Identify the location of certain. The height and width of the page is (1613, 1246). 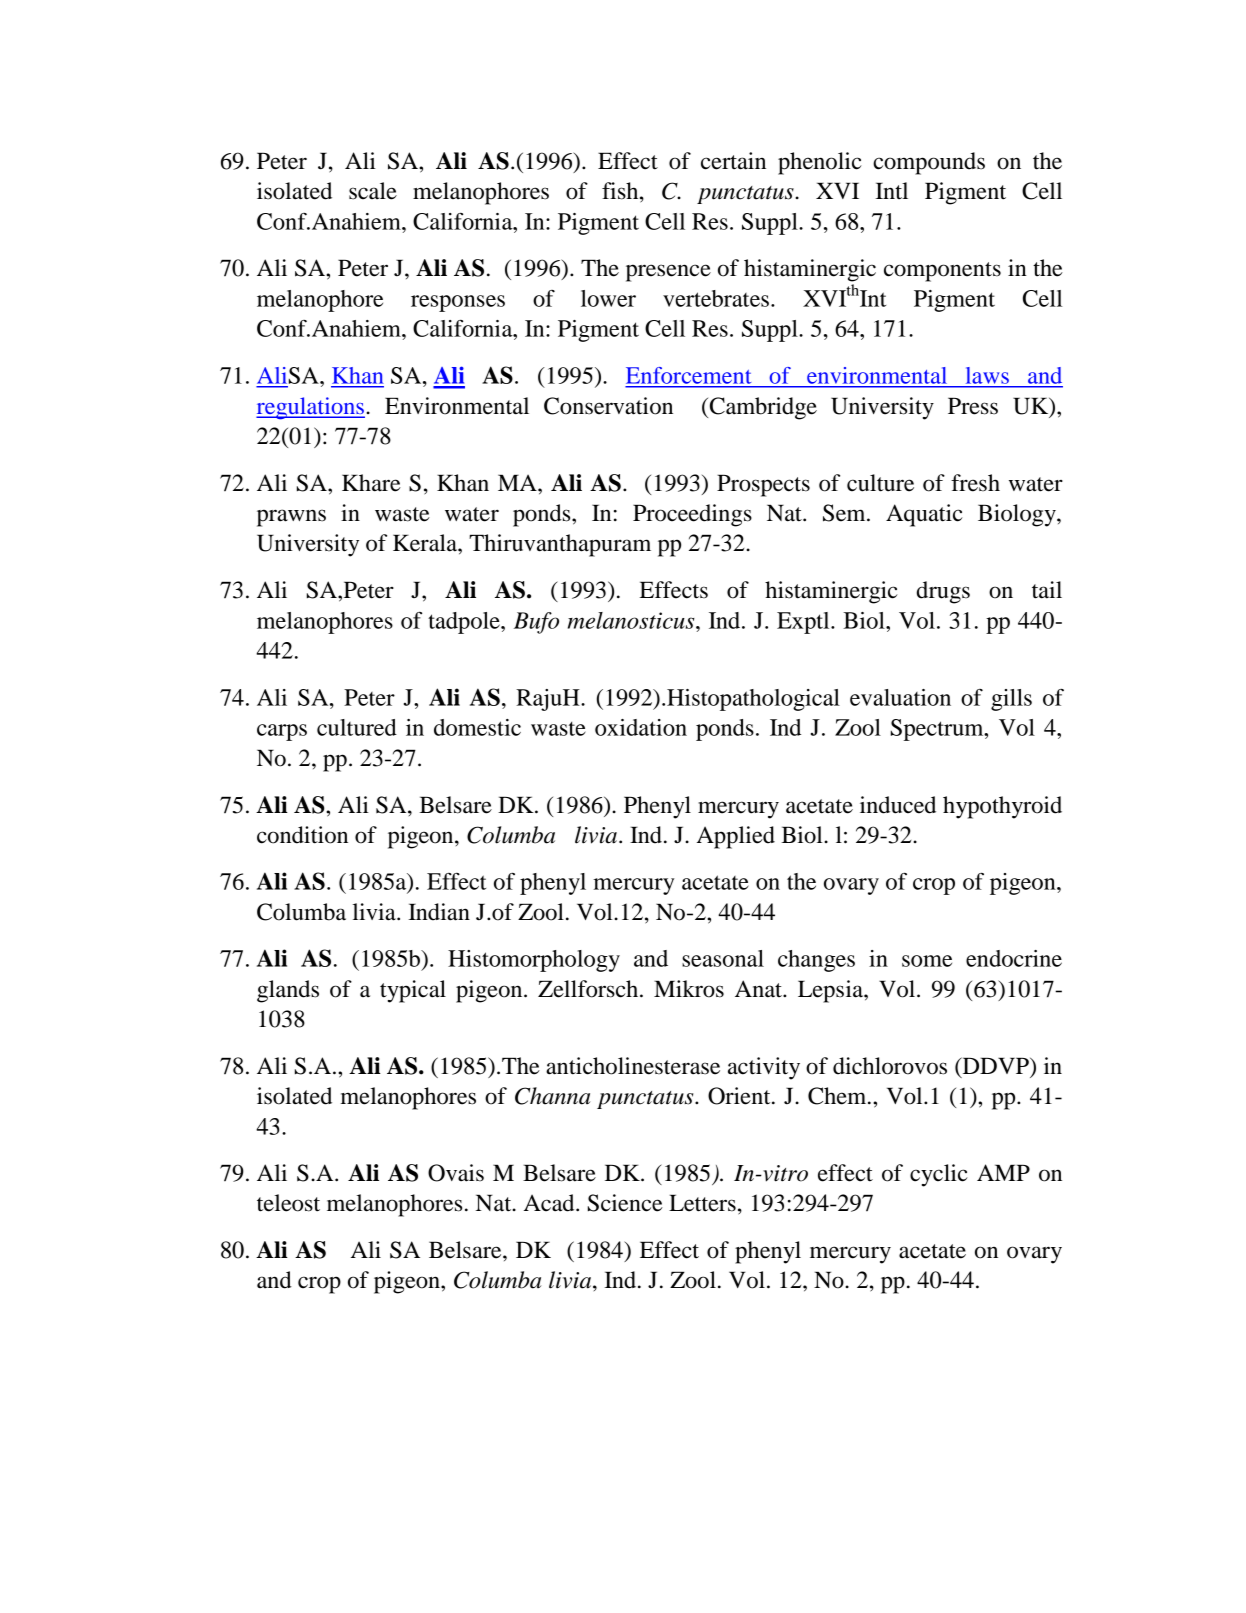
(733, 161).
